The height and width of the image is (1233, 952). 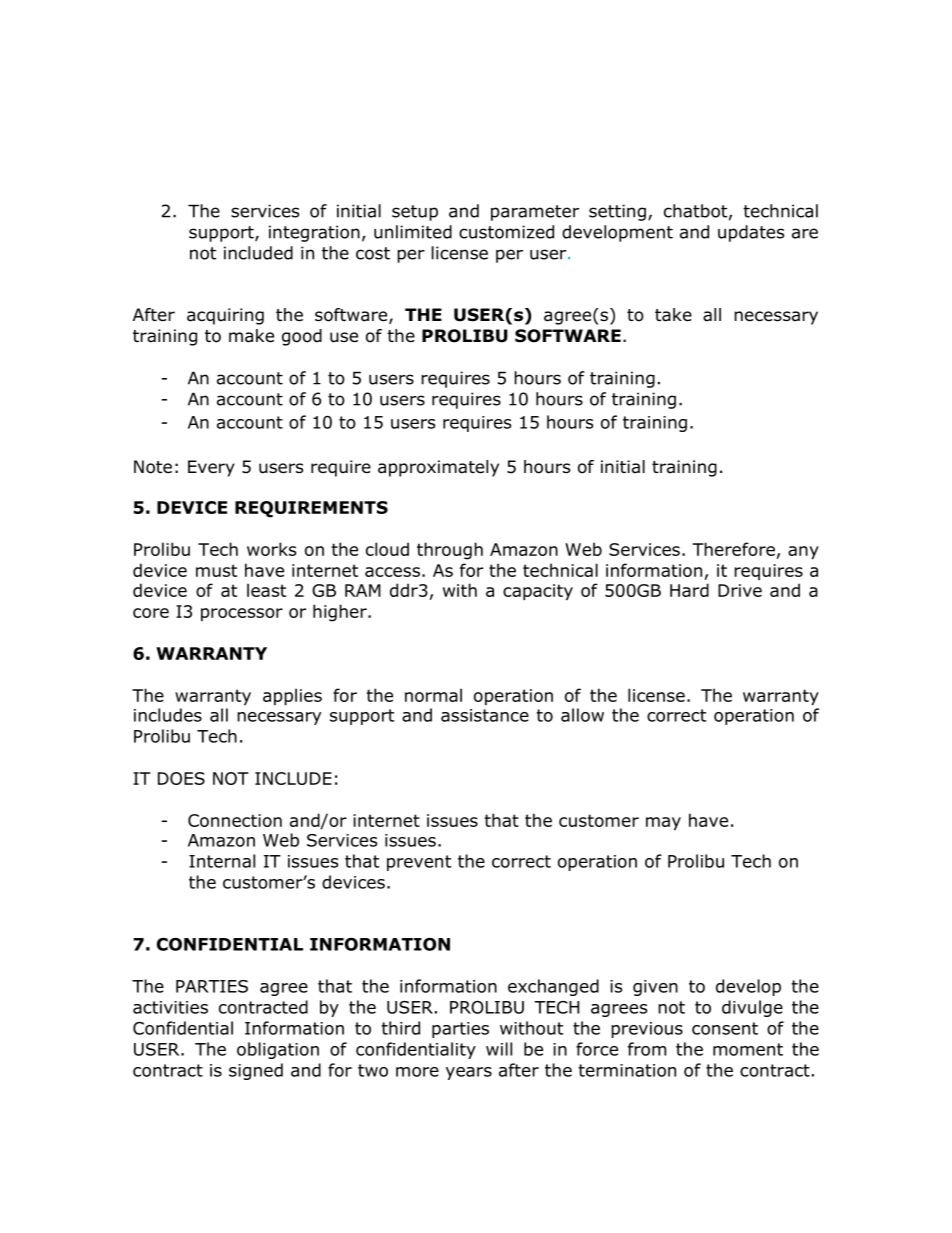 What do you see at coordinates (433, 695) in the image?
I see `normal` at bounding box center [433, 695].
